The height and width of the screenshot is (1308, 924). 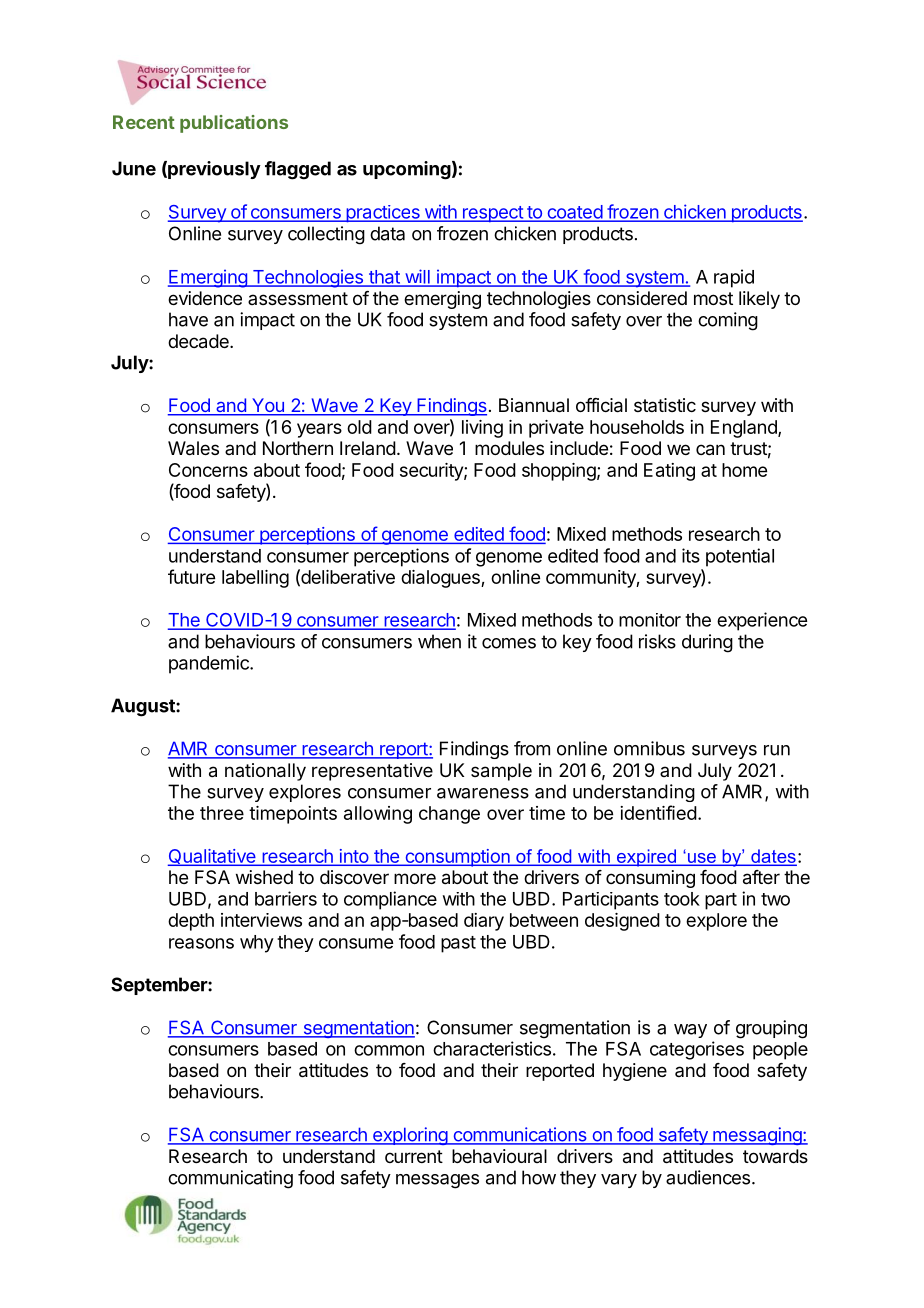 I want to click on respect, so click(x=492, y=214).
